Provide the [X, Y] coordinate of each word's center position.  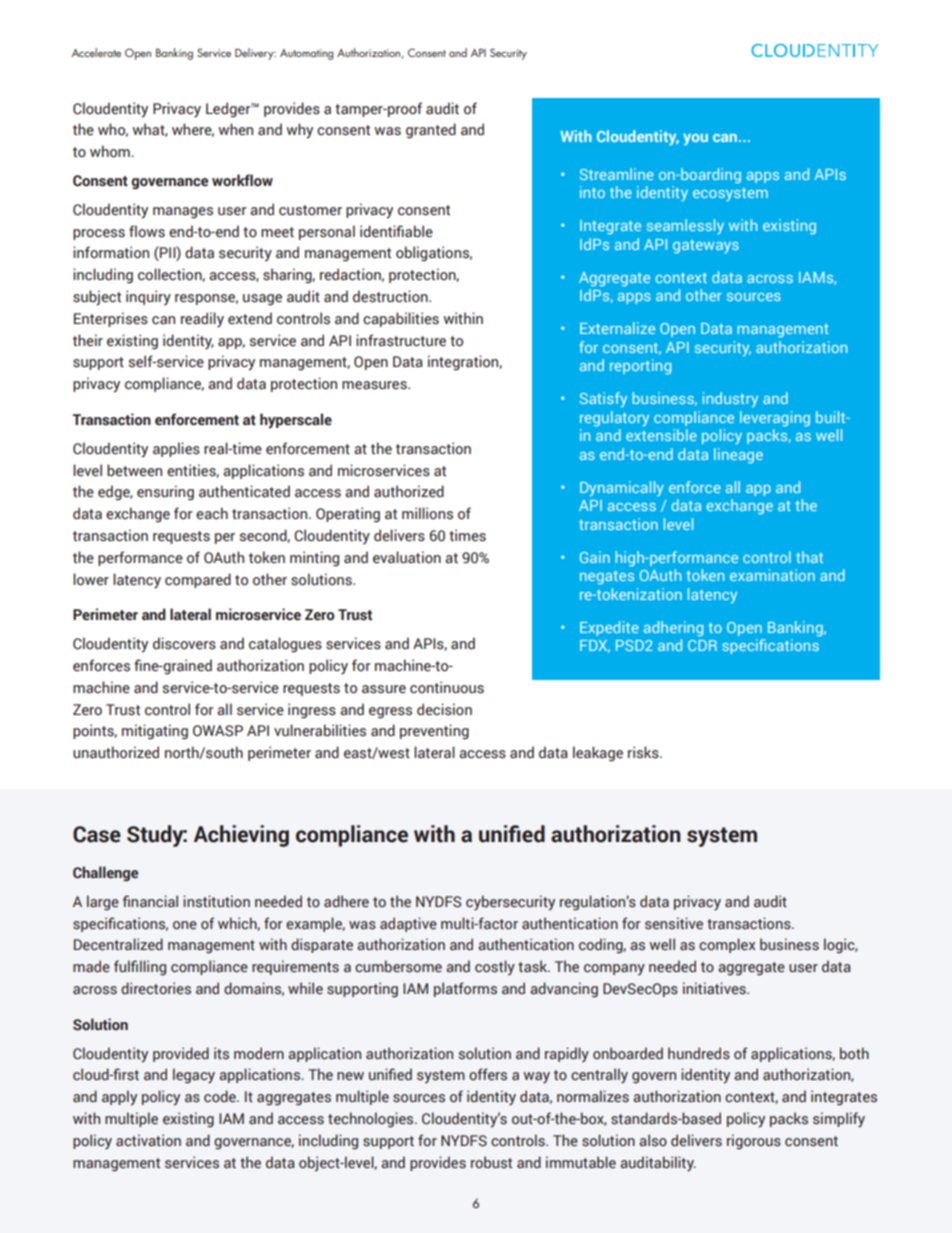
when [235, 129]
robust [491, 1162]
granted [431, 131]
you [695, 139]
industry [730, 399]
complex [727, 945]
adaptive [408, 924]
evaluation [407, 557]
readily [202, 319]
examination [772, 575]
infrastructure [401, 340]
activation [148, 1140]
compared [198, 580]
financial [150, 901]
